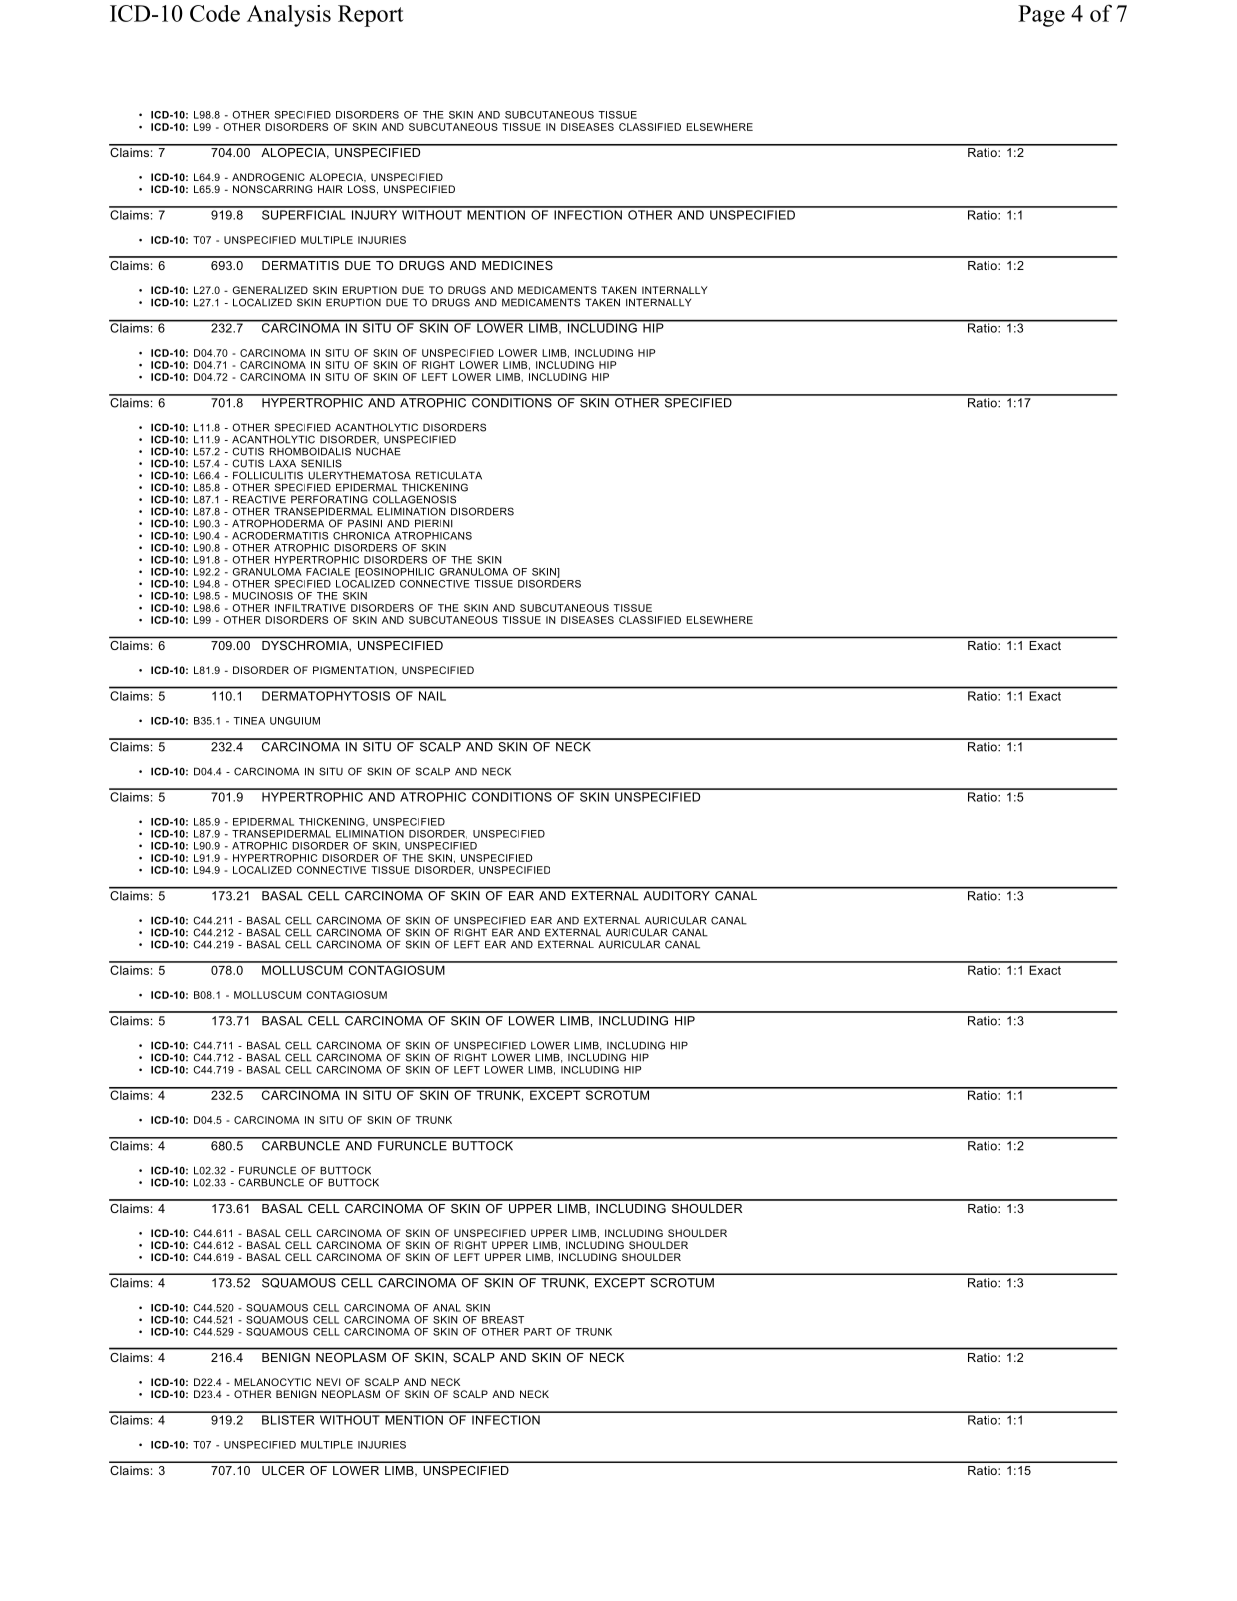 The width and height of the document is (1237, 1601). What do you see at coordinates (538, 1332) in the document?
I see `PART` at bounding box center [538, 1332].
